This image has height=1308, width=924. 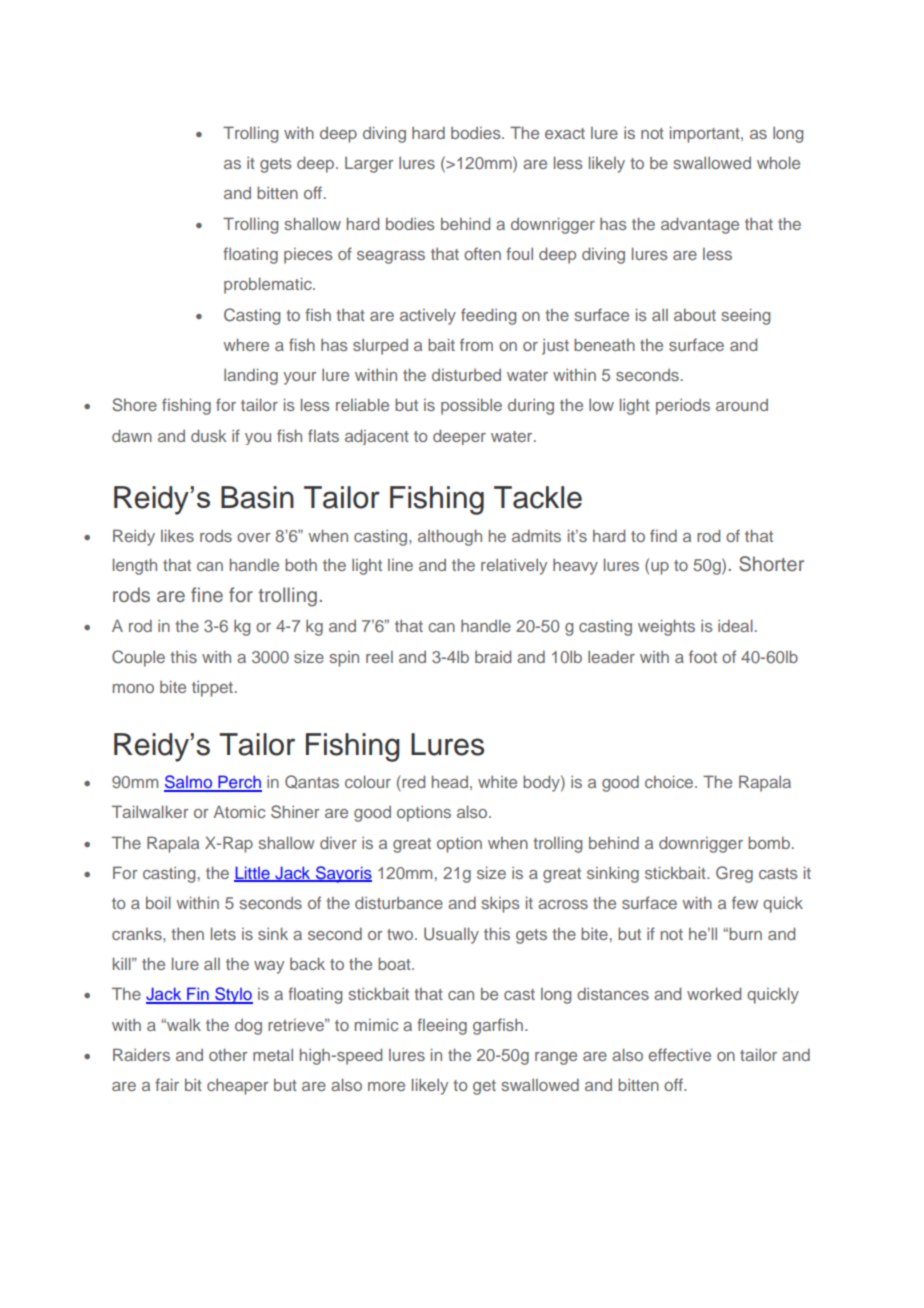 I want to click on landing, so click(x=251, y=376).
